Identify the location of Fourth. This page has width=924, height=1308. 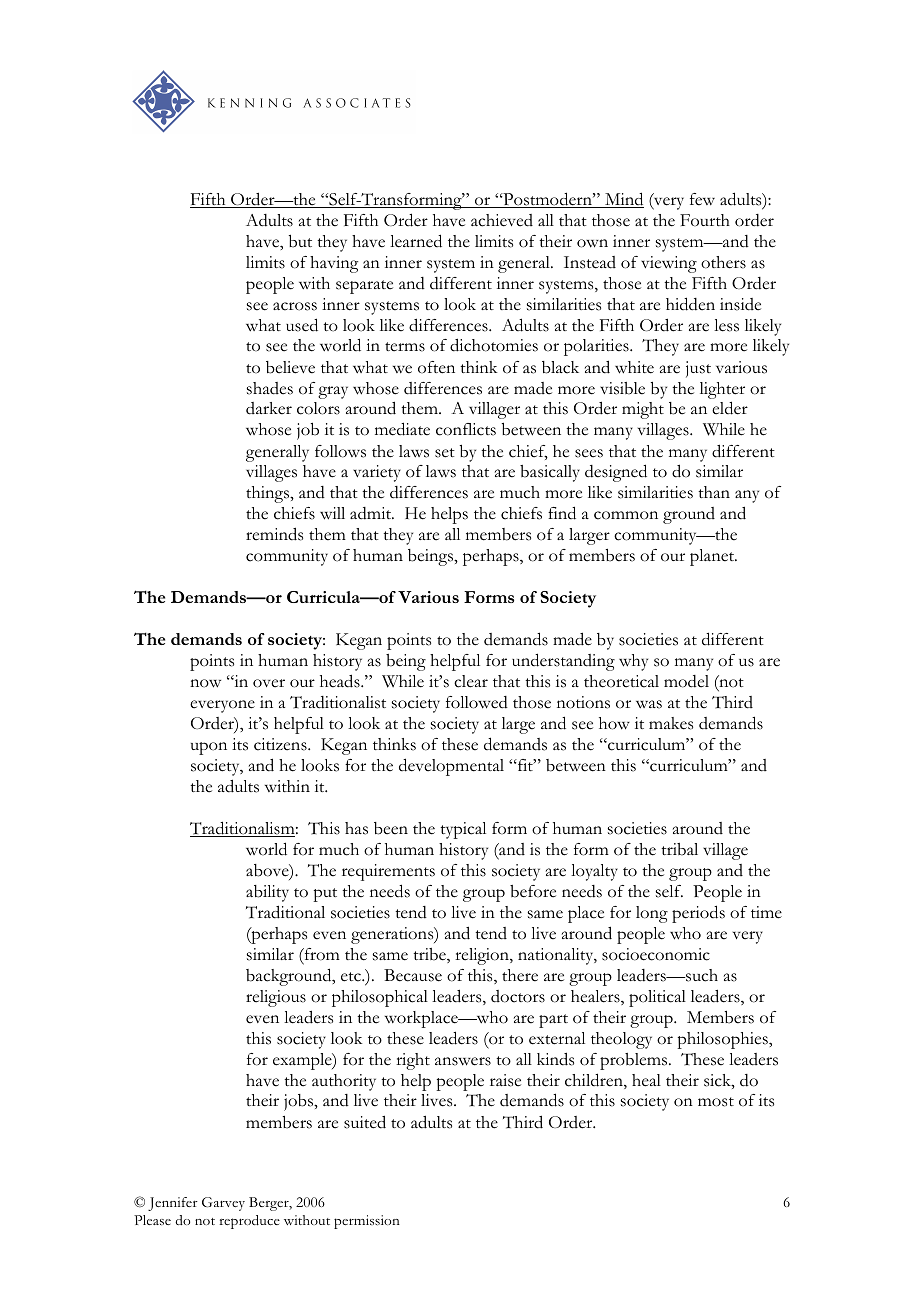
(705, 220).
